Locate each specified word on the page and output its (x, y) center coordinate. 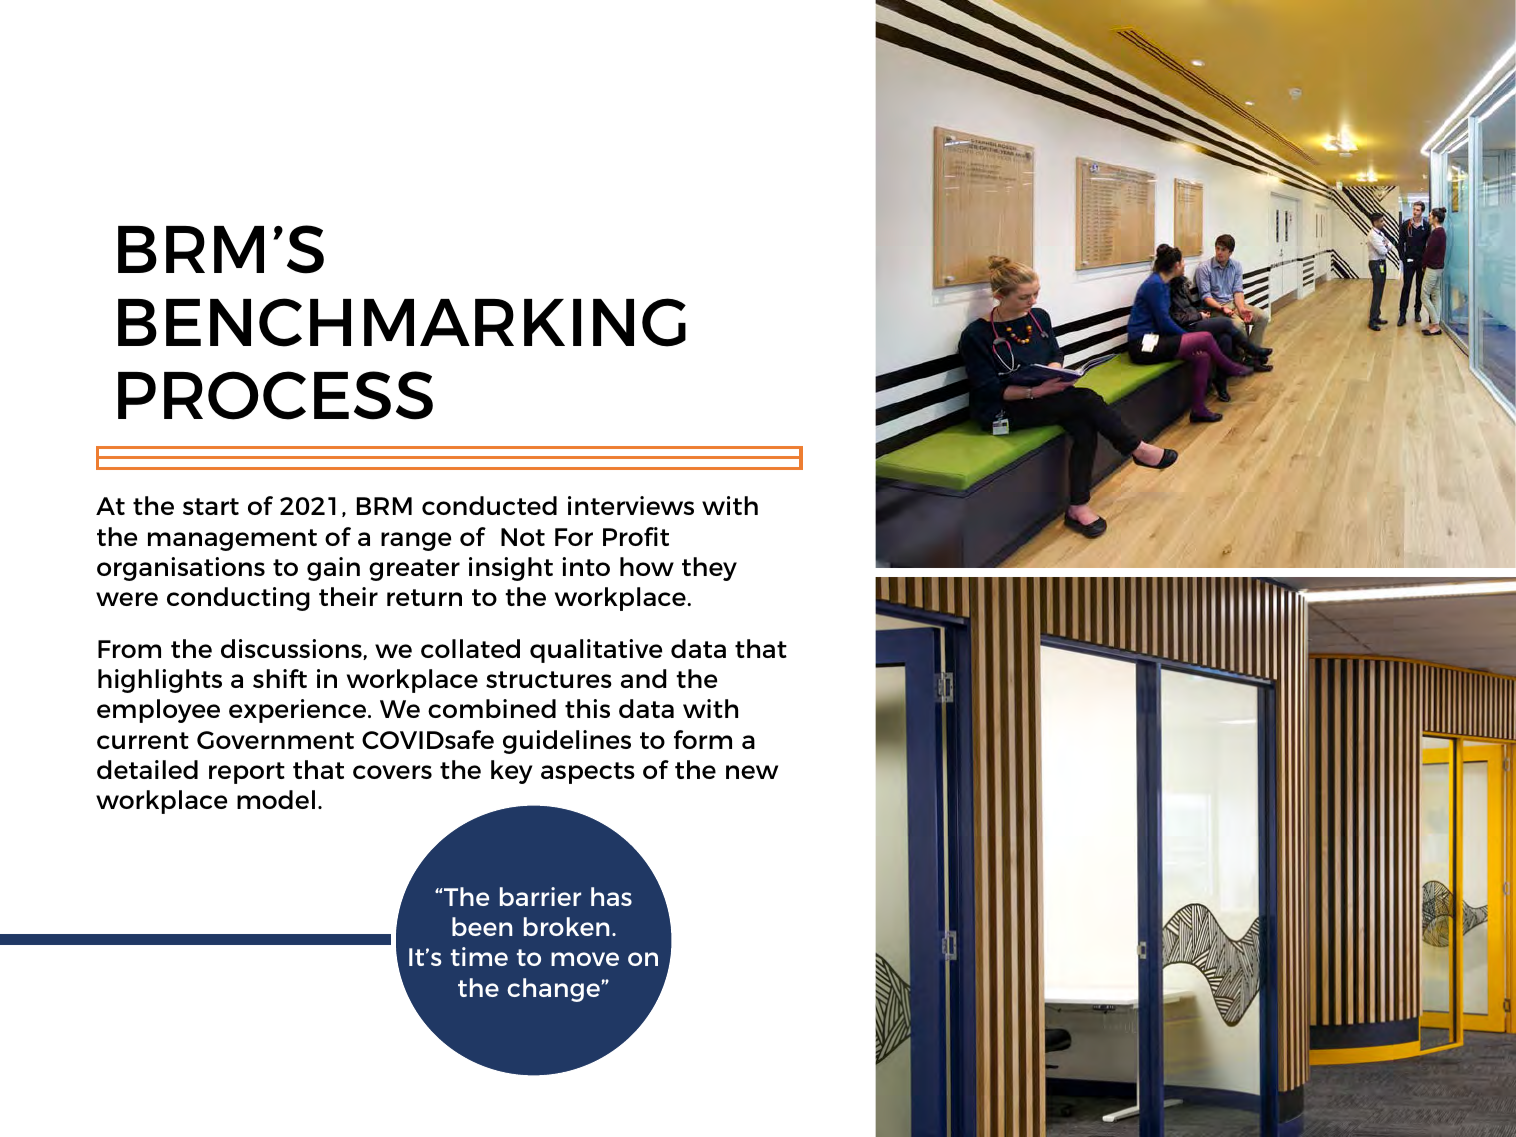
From (129, 649)
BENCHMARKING (402, 322)
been (482, 926)
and (644, 678)
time (479, 956)
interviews (631, 505)
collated (470, 648)
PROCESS (275, 395)
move (585, 959)
